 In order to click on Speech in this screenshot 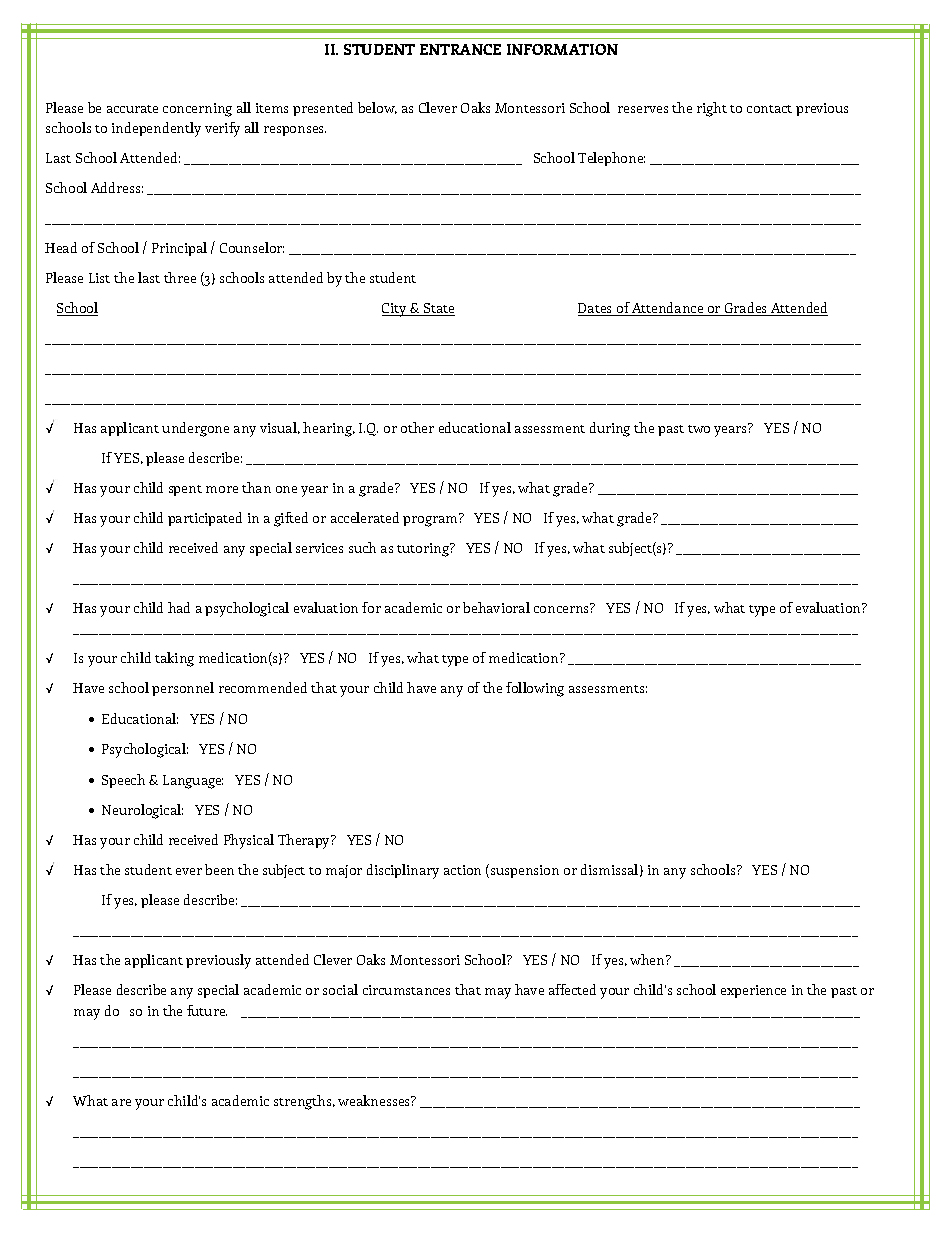, I will do `click(123, 781)`.
